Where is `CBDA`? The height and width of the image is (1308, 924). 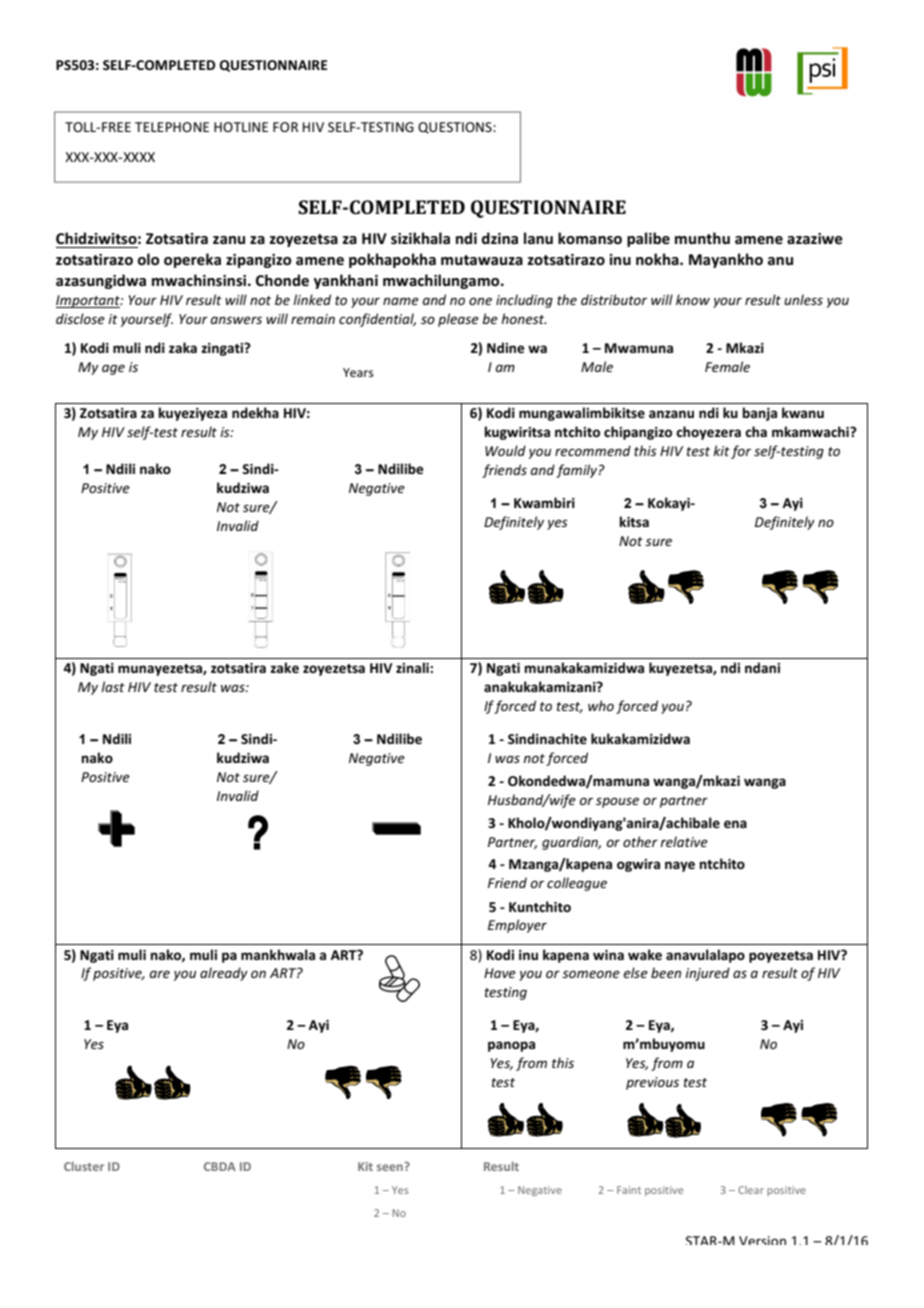 CBDA is located at coordinates (220, 1166).
